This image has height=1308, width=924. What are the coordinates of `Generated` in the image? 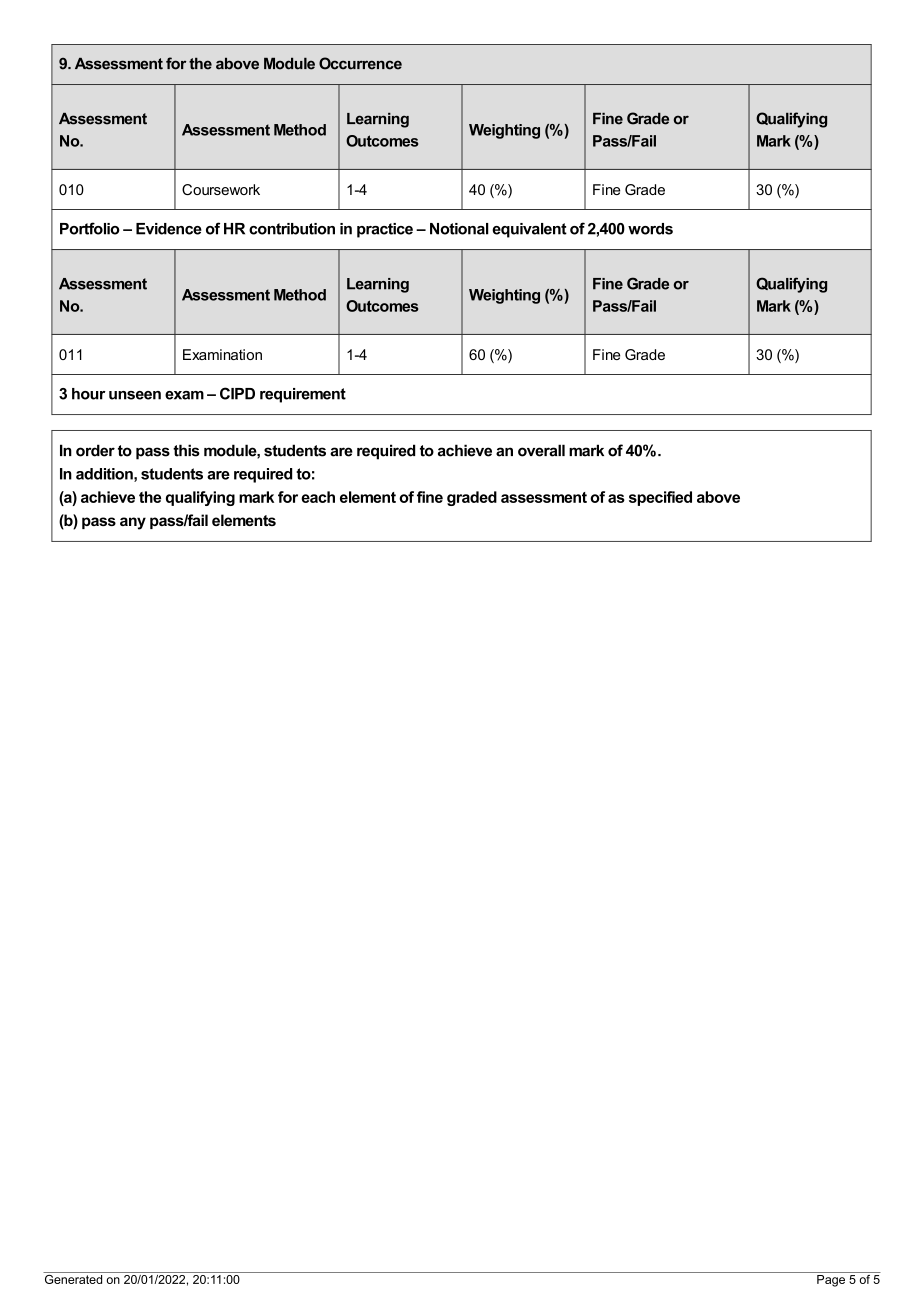 It's located at (74, 1278).
